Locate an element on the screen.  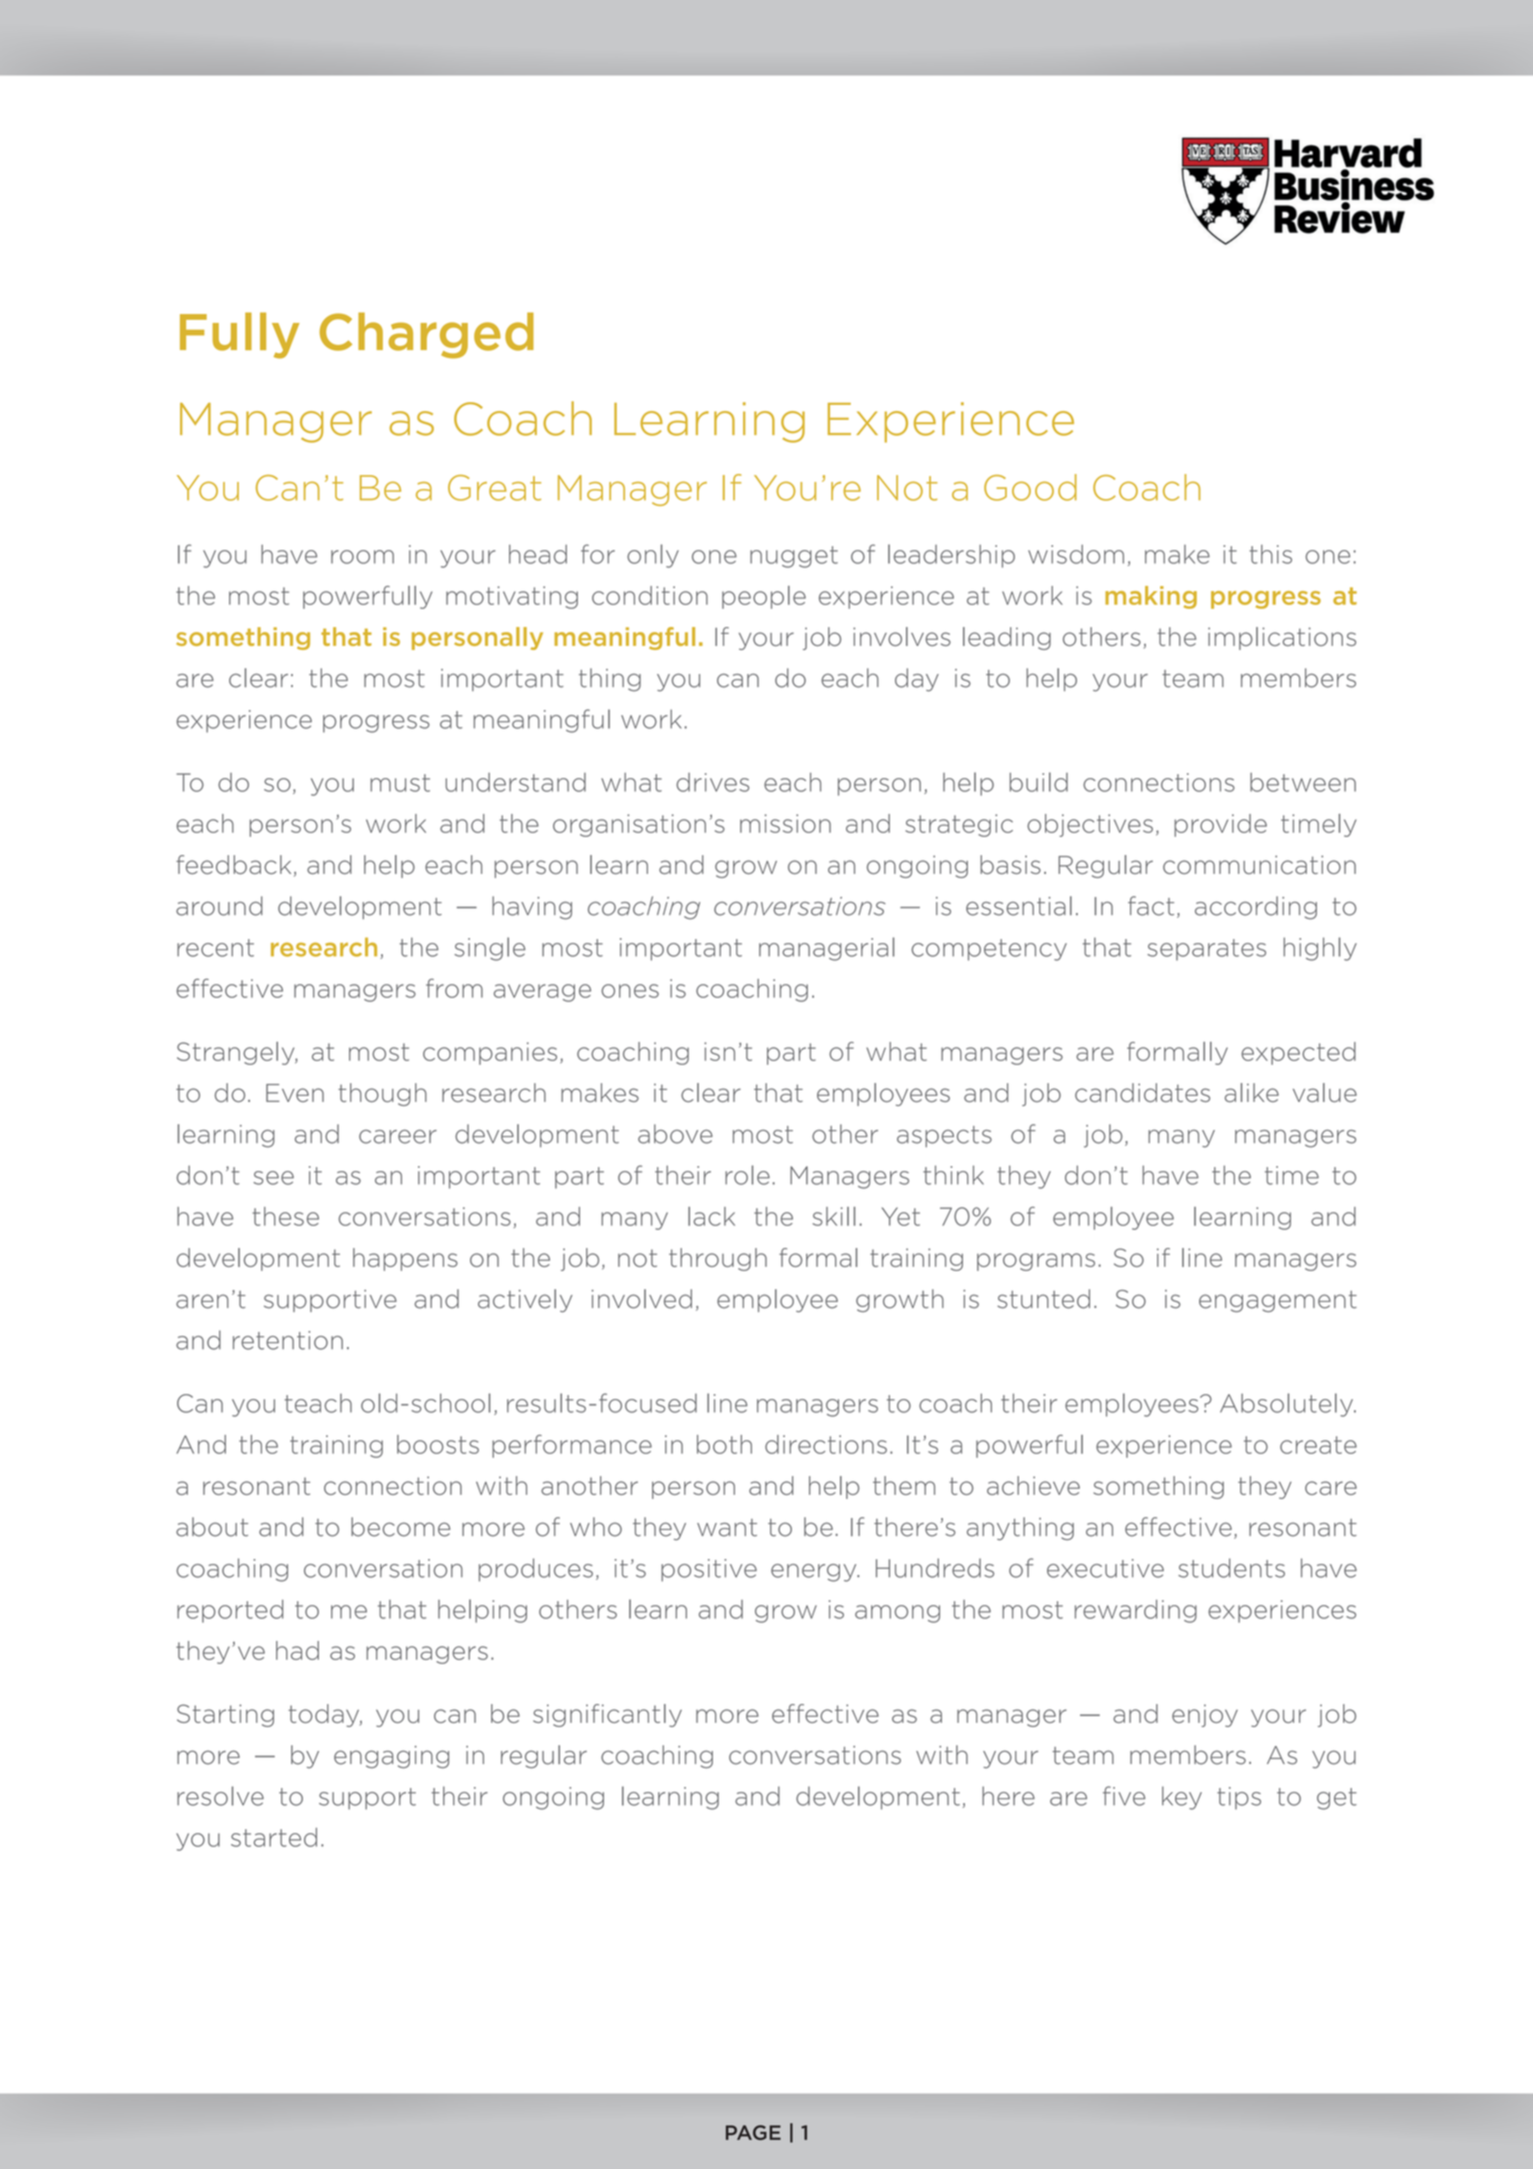
these is located at coordinates (286, 1216).
